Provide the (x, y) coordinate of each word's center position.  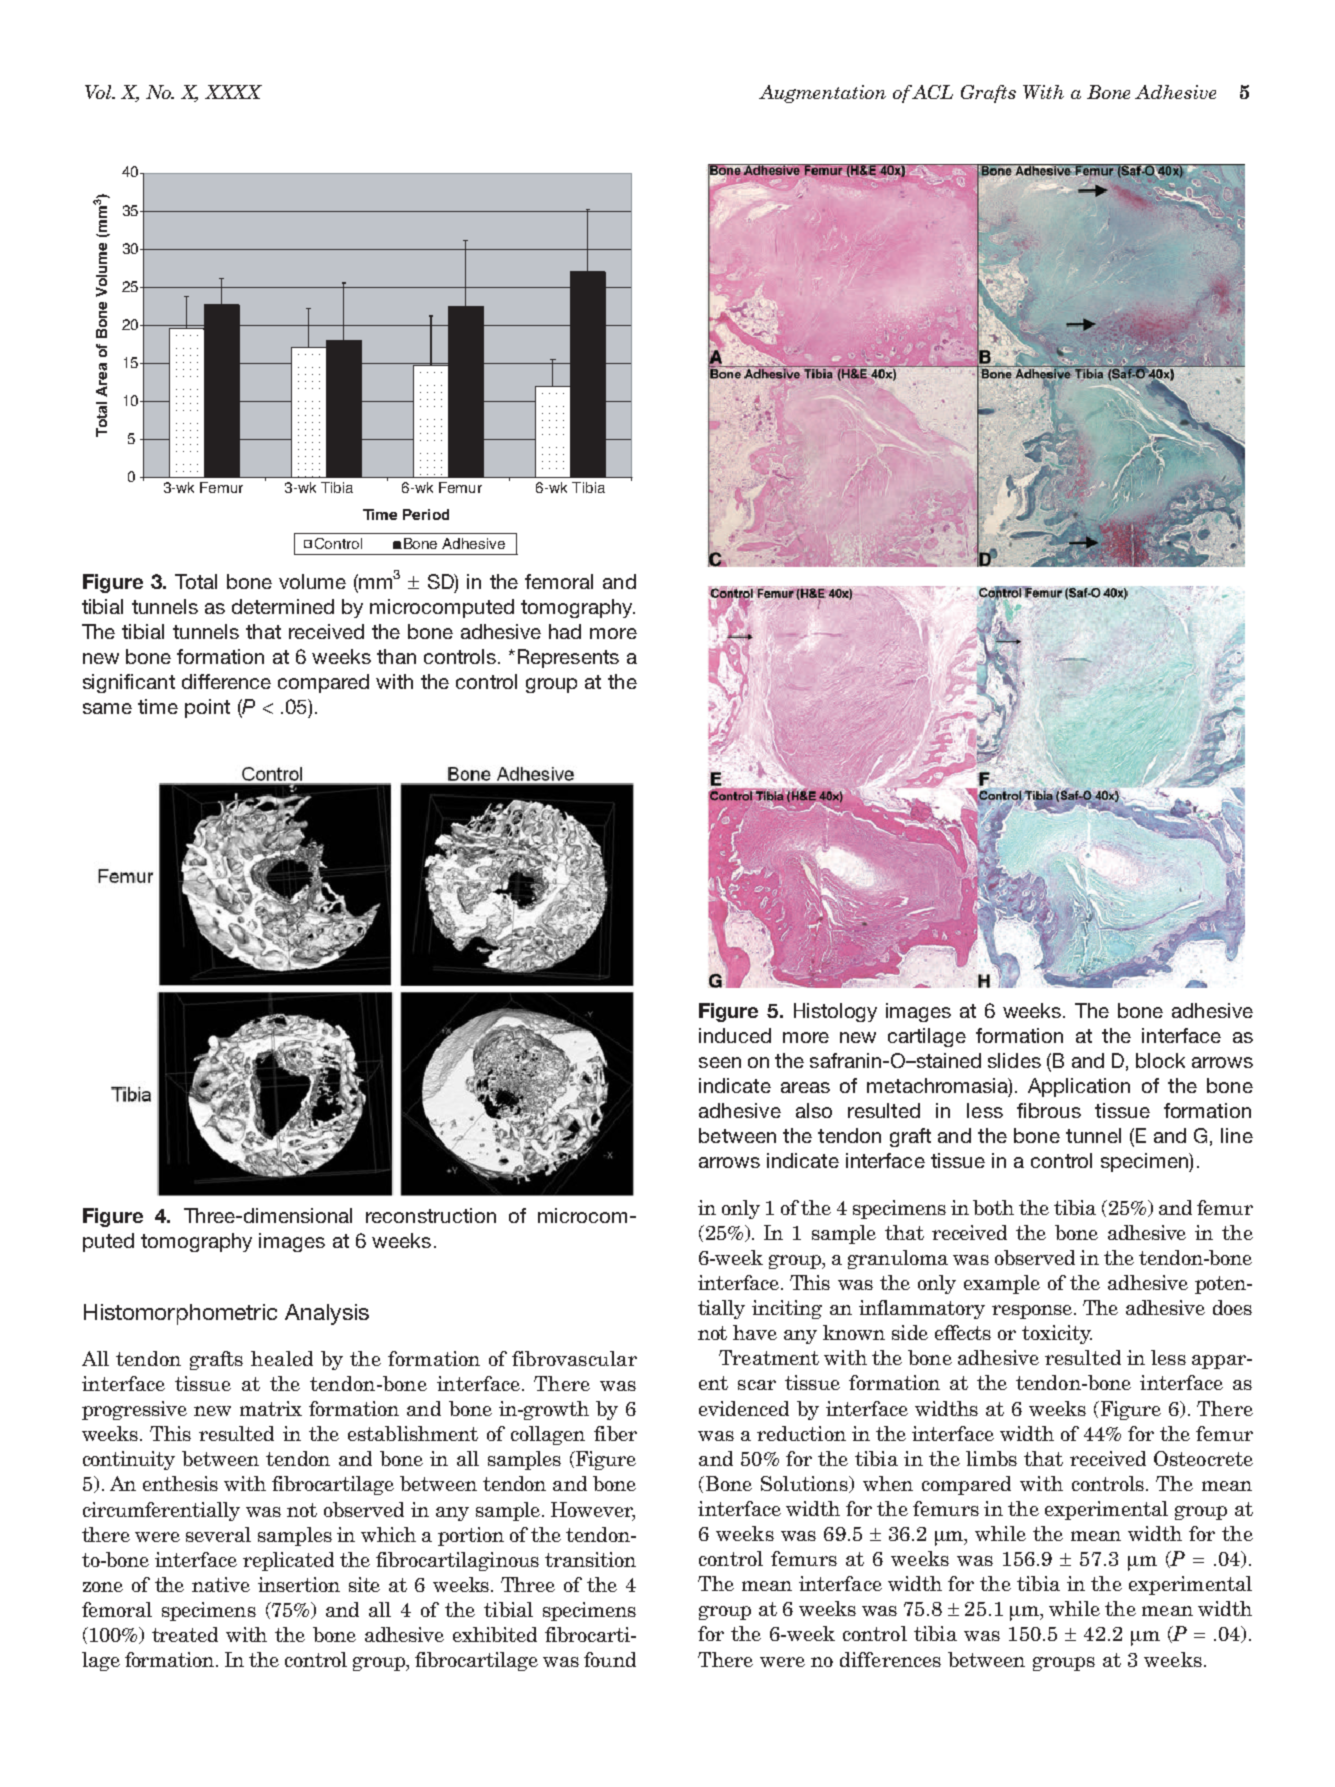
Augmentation (822, 94)
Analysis (327, 1314)
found (610, 1659)
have (755, 1332)
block (1160, 1060)
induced (735, 1035)
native (221, 1584)
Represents (568, 658)
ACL (932, 92)
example (1002, 1284)
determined (283, 606)
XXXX (233, 92)
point (207, 708)
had (565, 631)
